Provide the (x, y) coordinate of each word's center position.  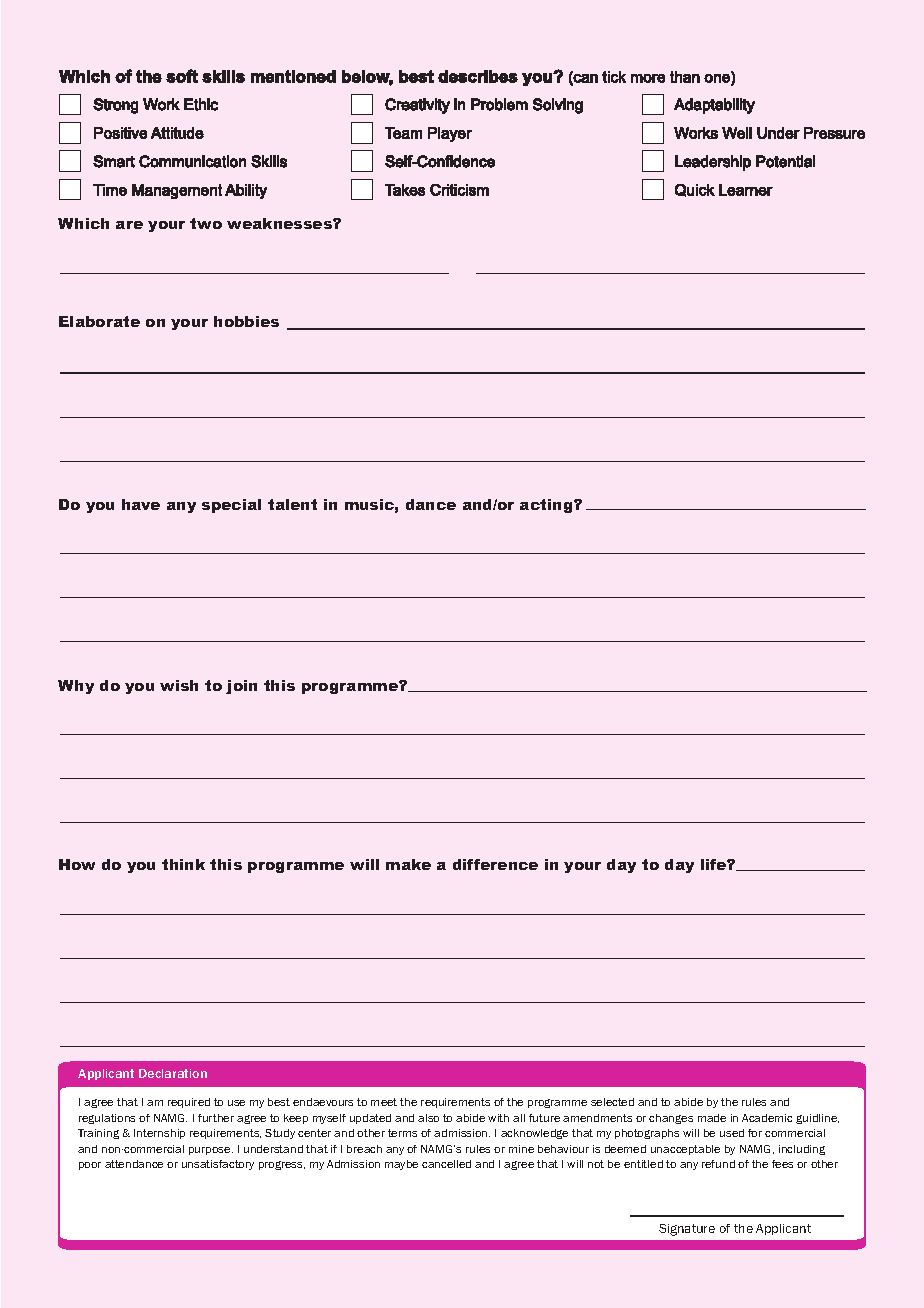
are (129, 225)
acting (547, 506)
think (183, 864)
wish (179, 685)
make (408, 864)
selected (612, 1102)
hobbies (246, 321)
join (241, 687)
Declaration (173, 1073)
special (231, 506)
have (141, 504)
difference (495, 864)
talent (292, 504)
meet (384, 1102)
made (712, 1118)
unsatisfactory (218, 1165)
